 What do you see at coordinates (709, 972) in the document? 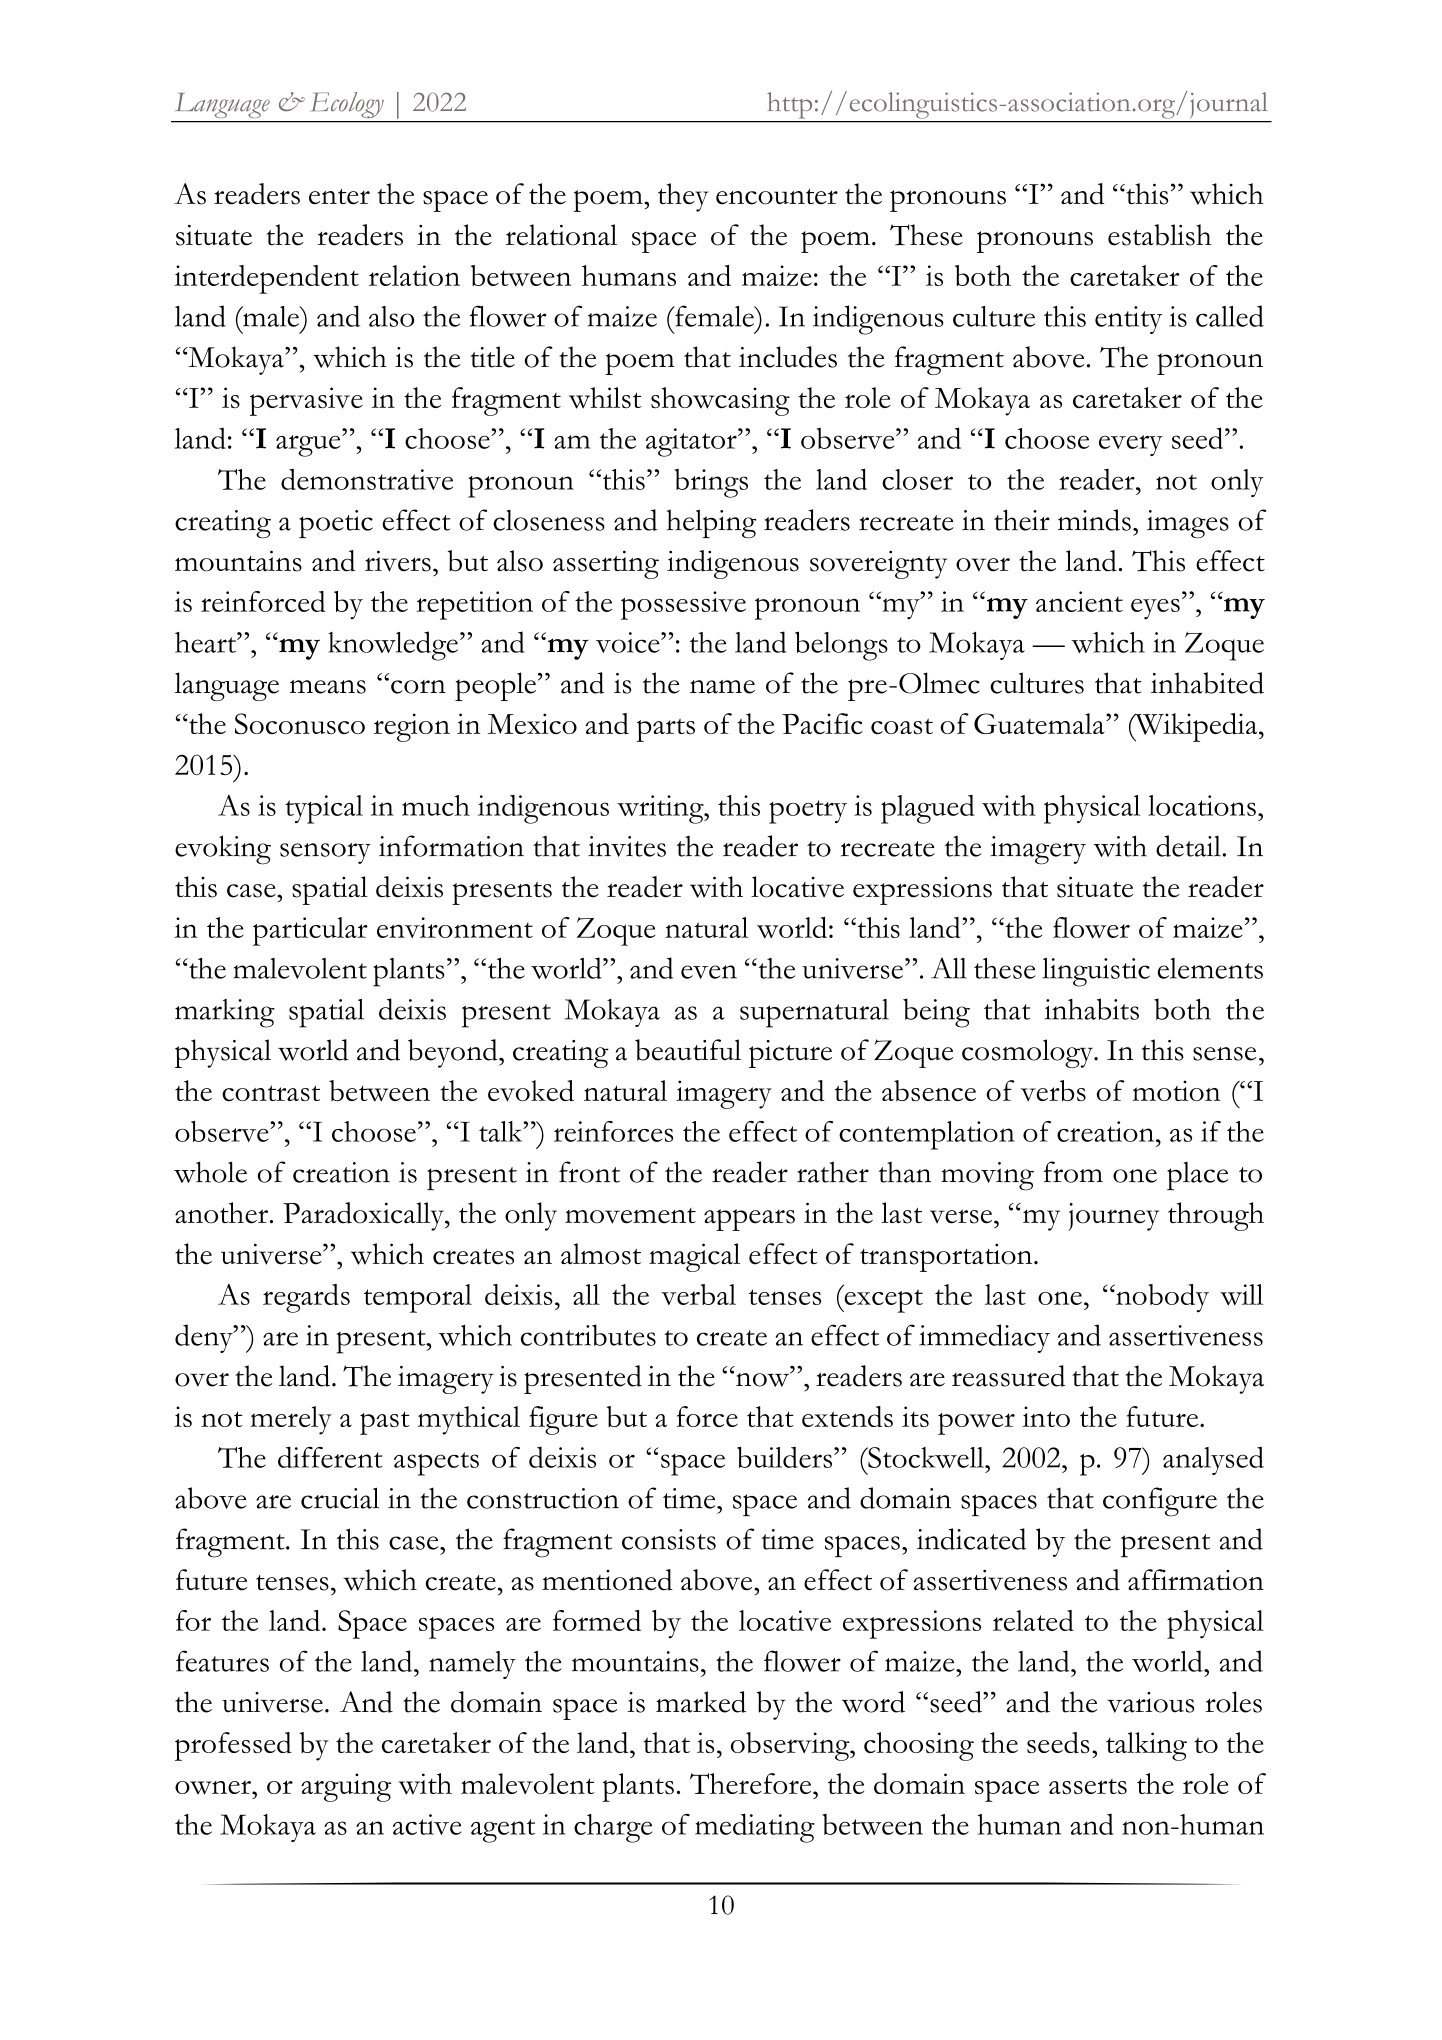
I see `even` at bounding box center [709, 972].
